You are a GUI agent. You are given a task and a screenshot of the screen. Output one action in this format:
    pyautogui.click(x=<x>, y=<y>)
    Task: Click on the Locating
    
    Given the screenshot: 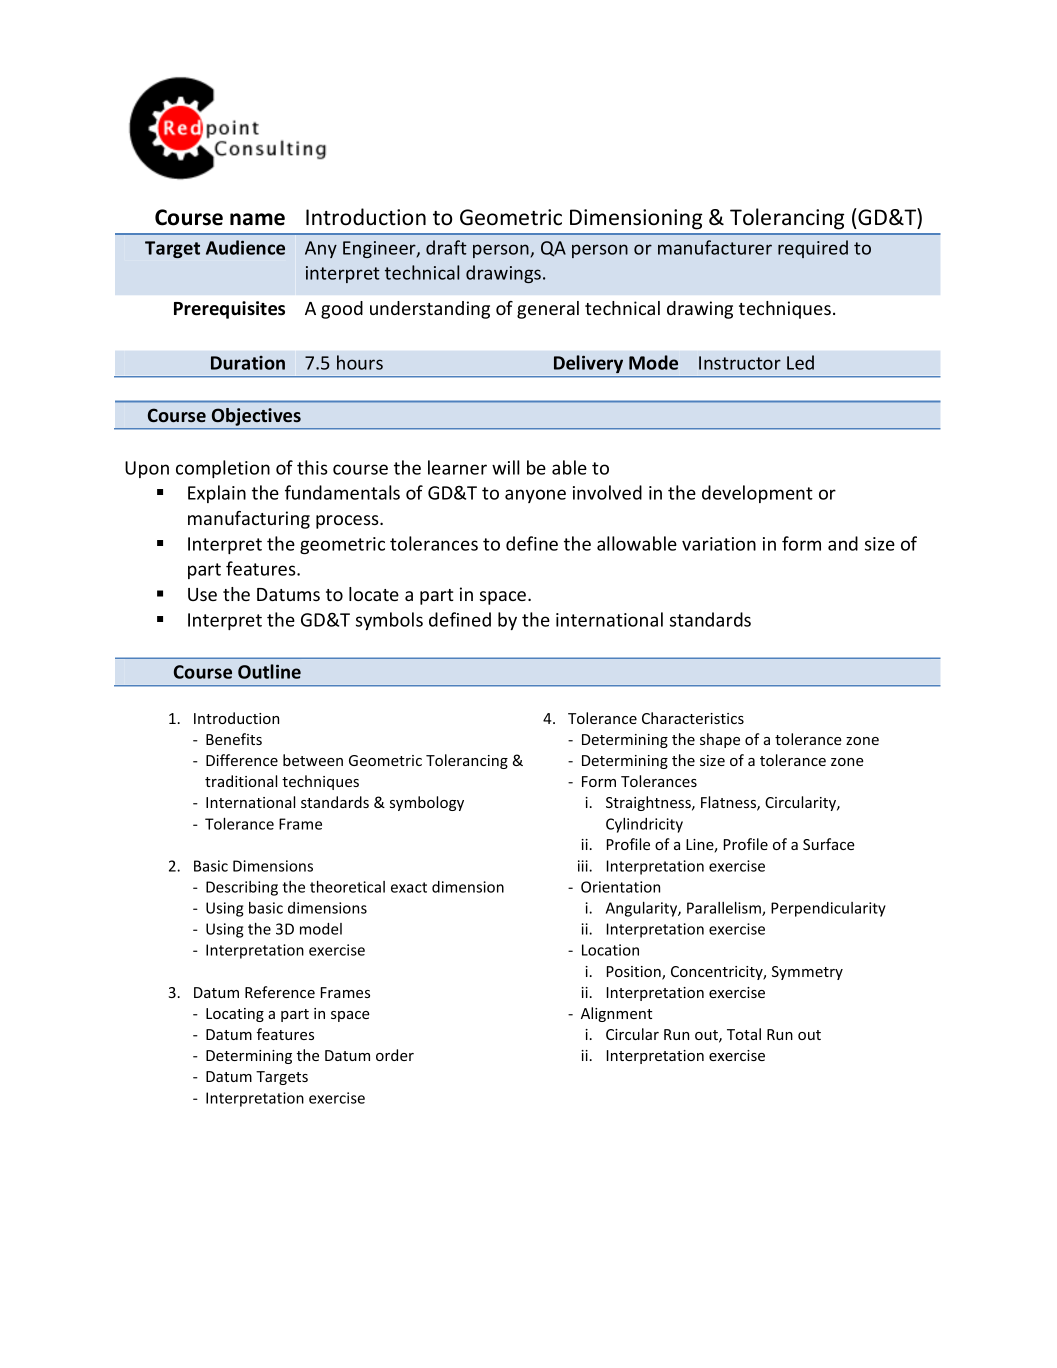 What is the action you would take?
    pyautogui.click(x=235, y=1015)
